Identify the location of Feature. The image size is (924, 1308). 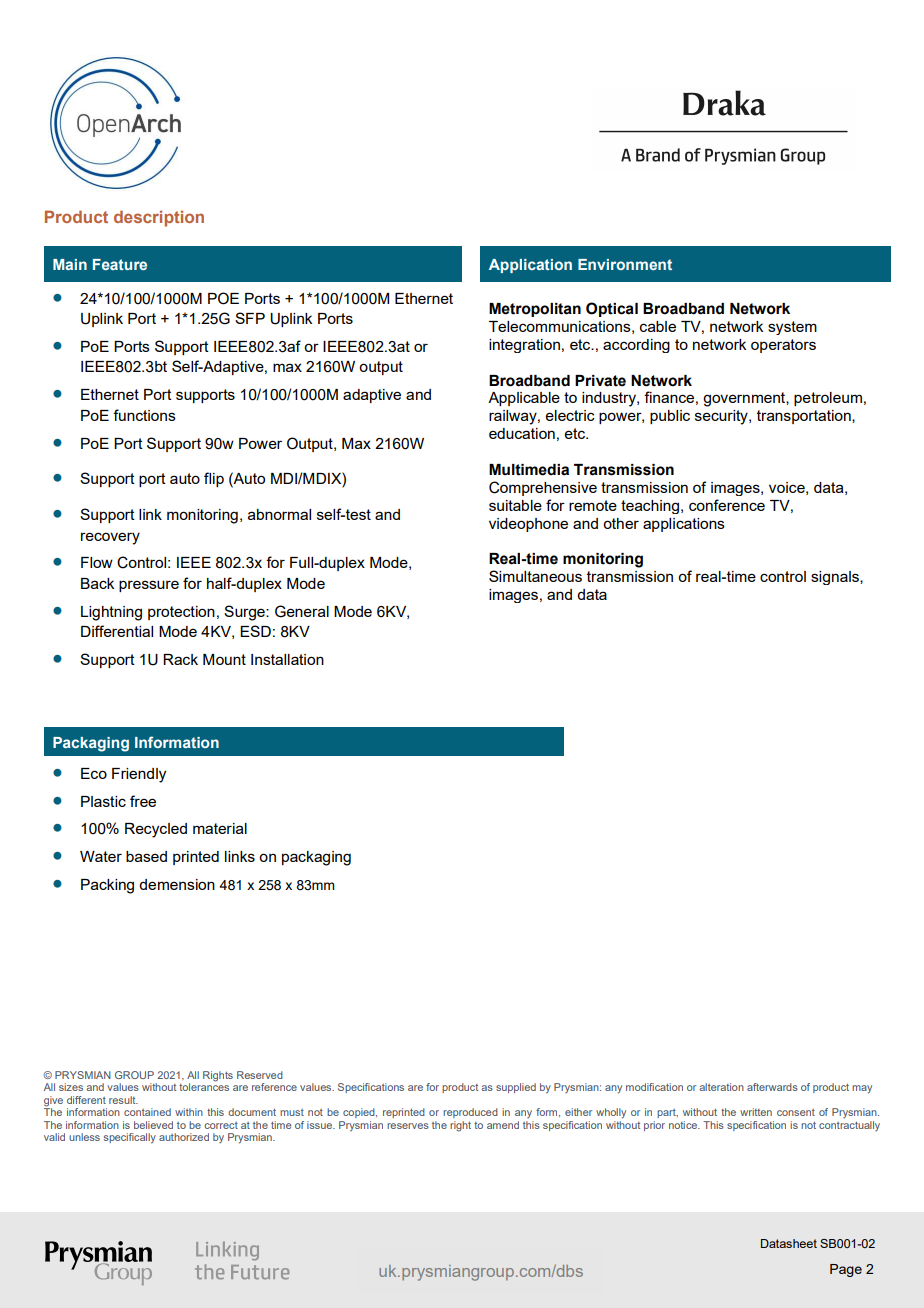
(120, 264).
